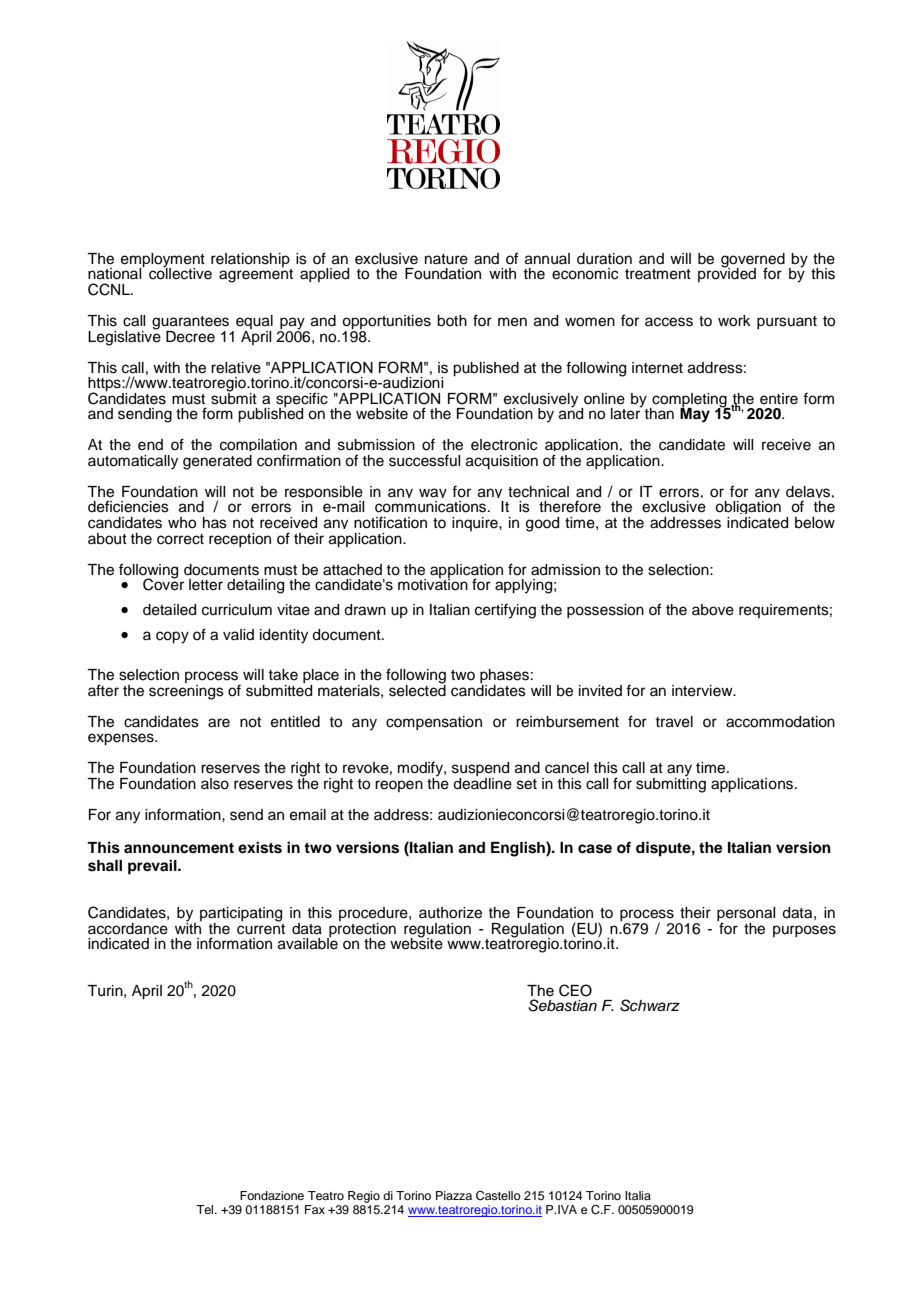 This image has width=924, height=1308. What do you see at coordinates (128, 929) in the image?
I see `accordance` at bounding box center [128, 929].
